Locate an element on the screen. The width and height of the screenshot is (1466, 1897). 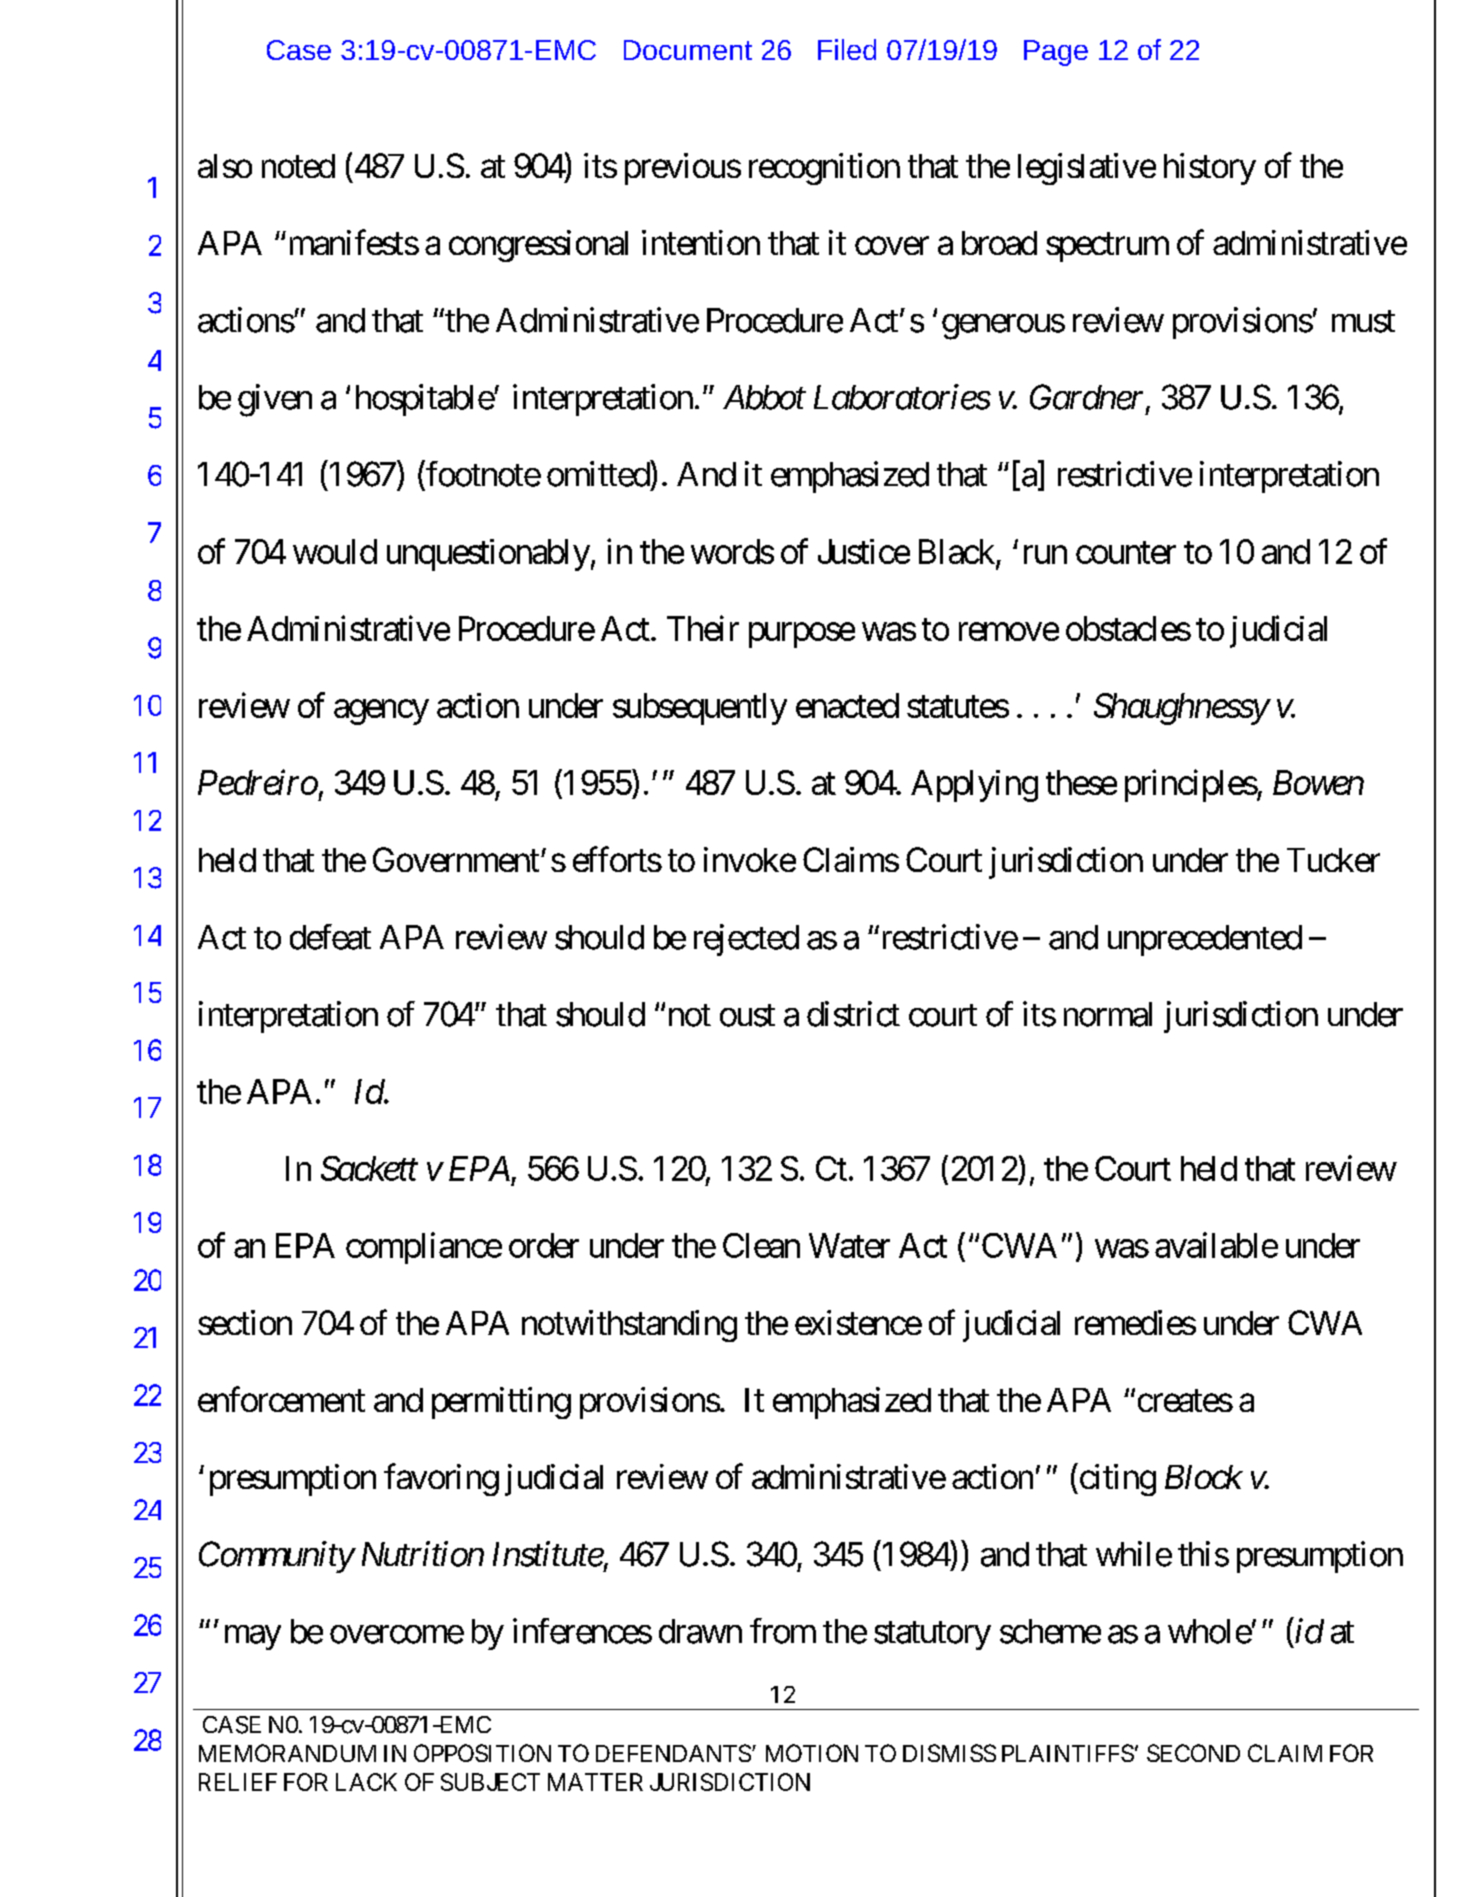
MOTION is located at coordinates (812, 1753).
